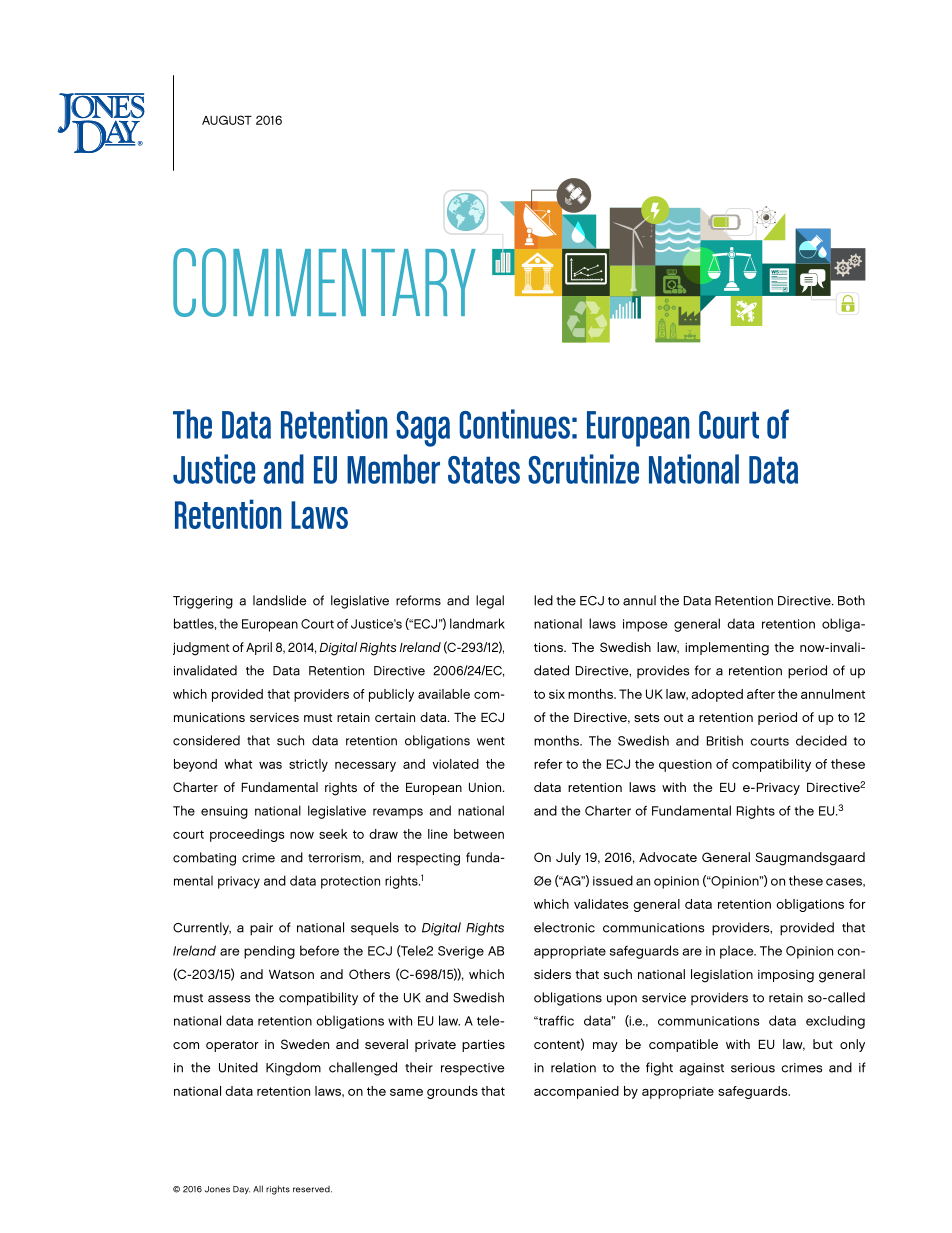 Image resolution: width=952 pixels, height=1233 pixels. What do you see at coordinates (479, 834) in the document?
I see `between` at bounding box center [479, 834].
